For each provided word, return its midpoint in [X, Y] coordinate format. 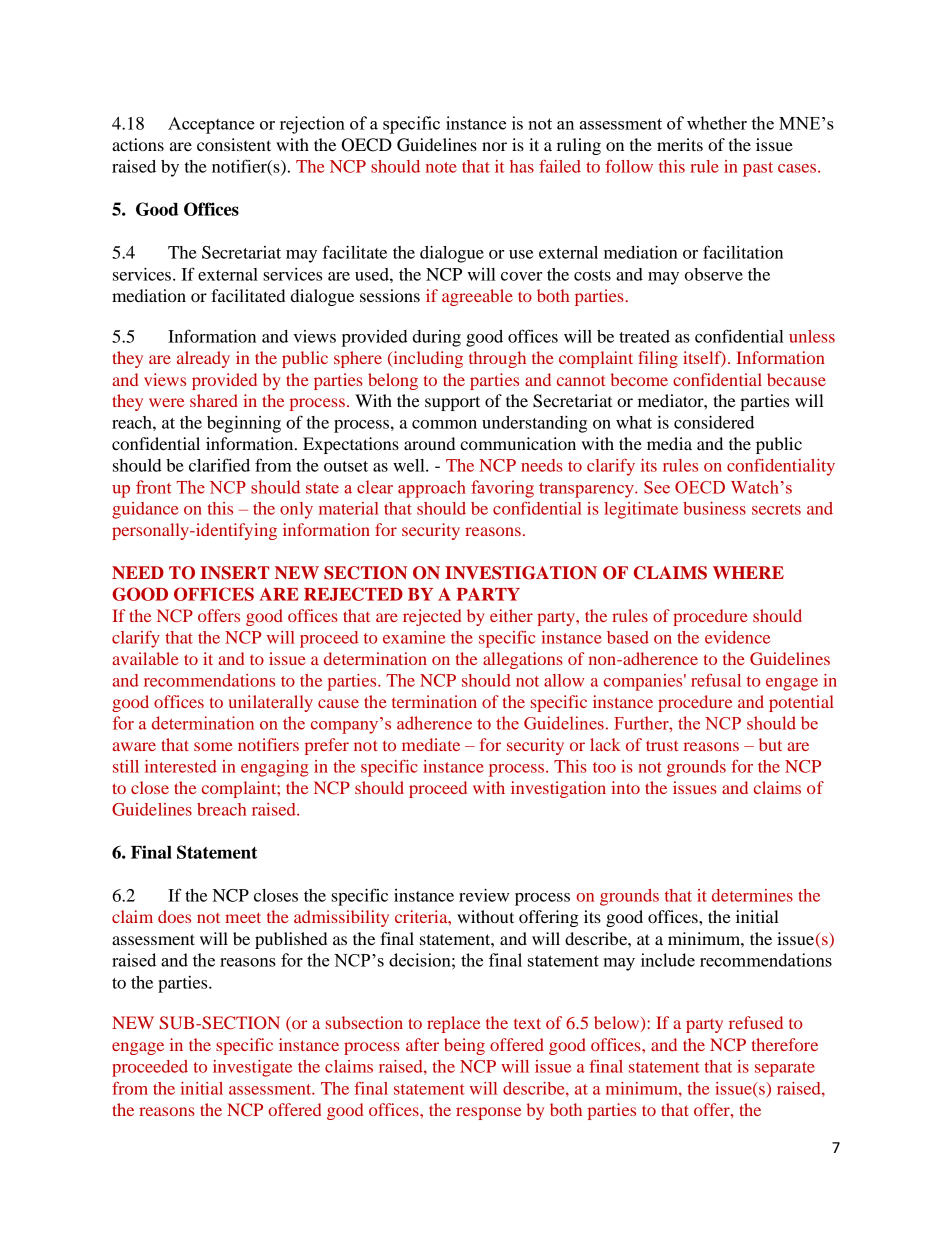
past [758, 169]
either [511, 615]
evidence [737, 637]
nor [494, 146]
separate [785, 1069]
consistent [234, 144]
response [488, 1113]
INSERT [234, 573]
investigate [252, 1068]
